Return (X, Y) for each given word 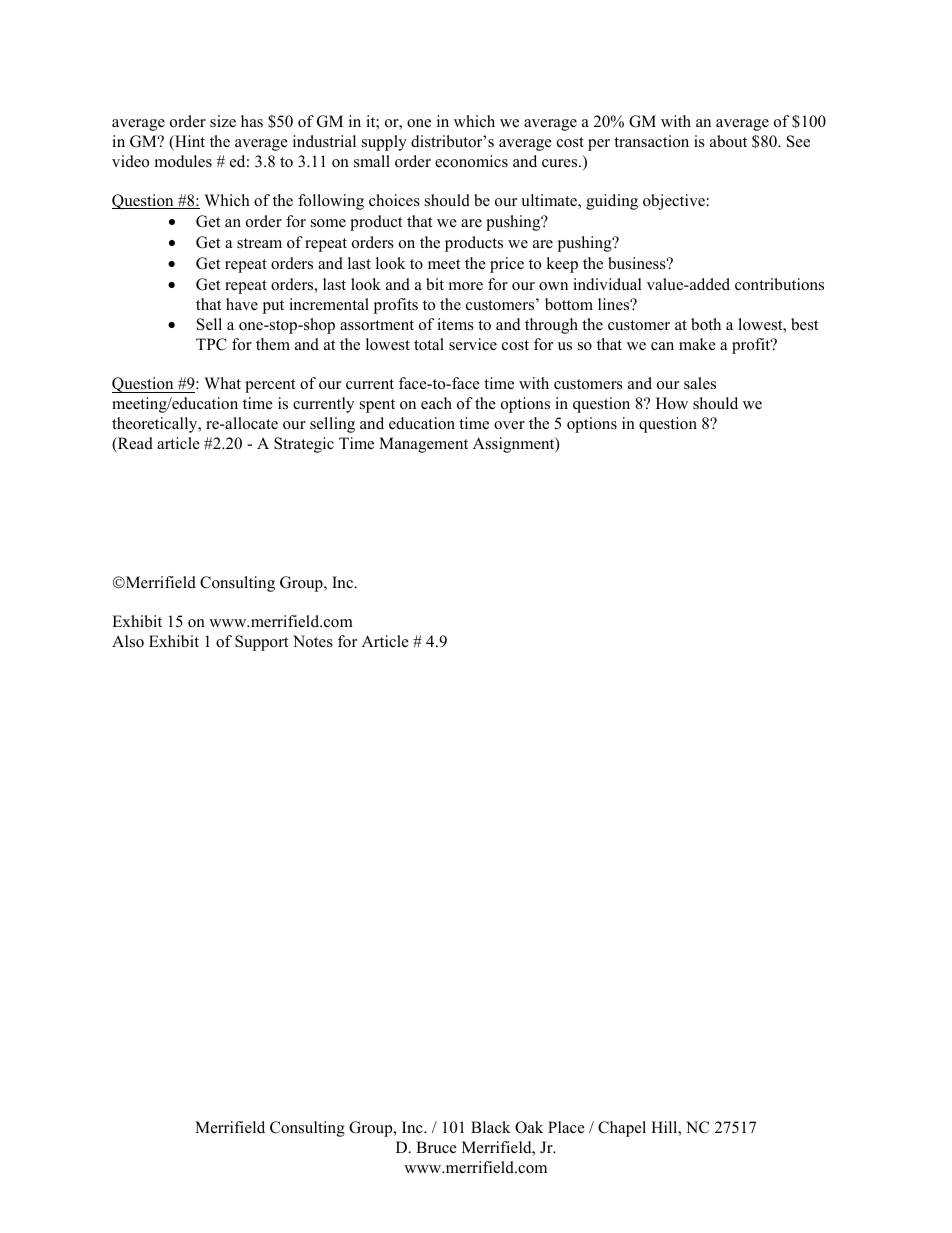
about (728, 141)
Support (261, 643)
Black (491, 1127)
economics (471, 161)
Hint (189, 142)
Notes (313, 641)
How (672, 403)
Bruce (436, 1147)
